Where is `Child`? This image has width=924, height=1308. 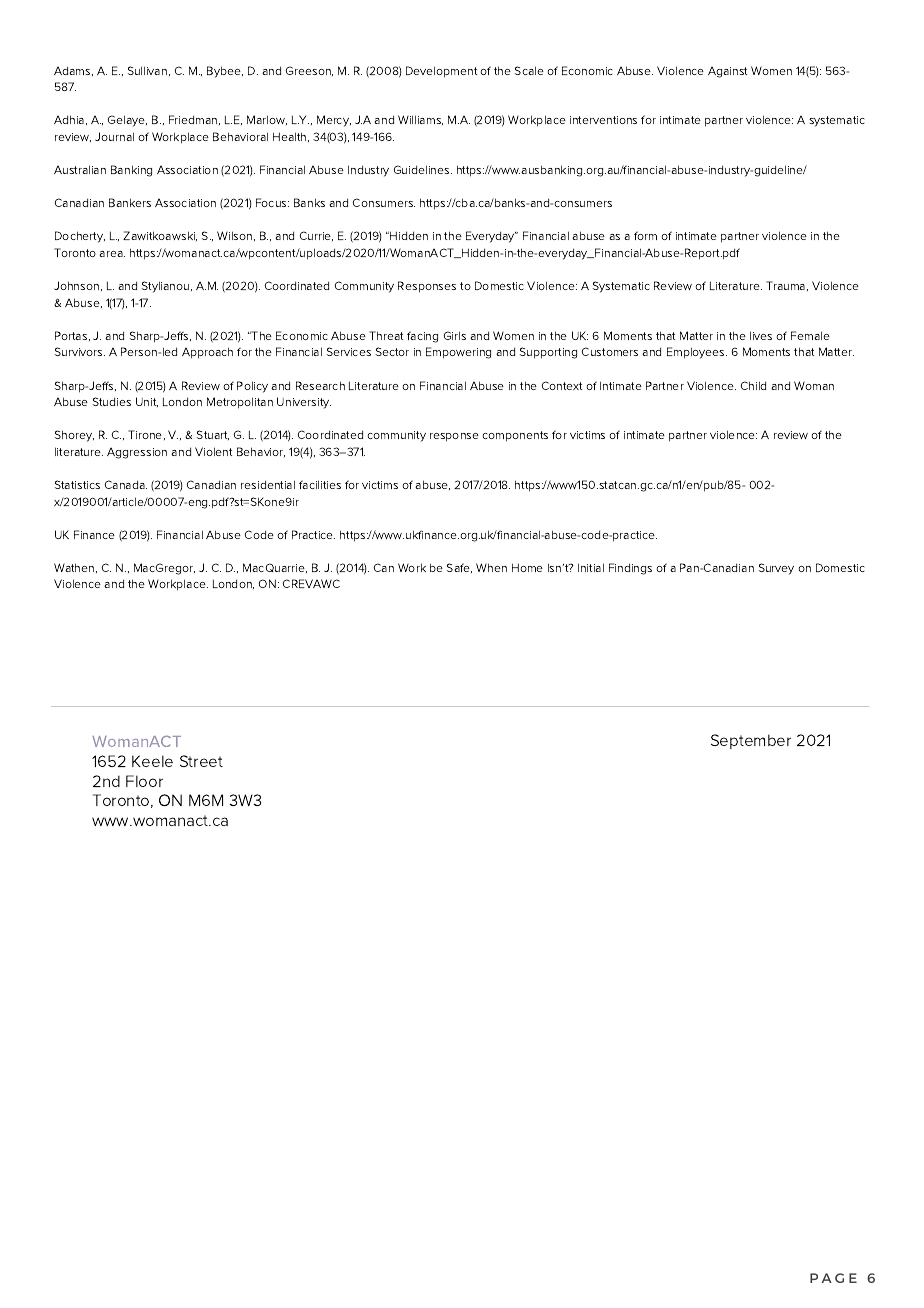
Child is located at coordinates (753, 385).
